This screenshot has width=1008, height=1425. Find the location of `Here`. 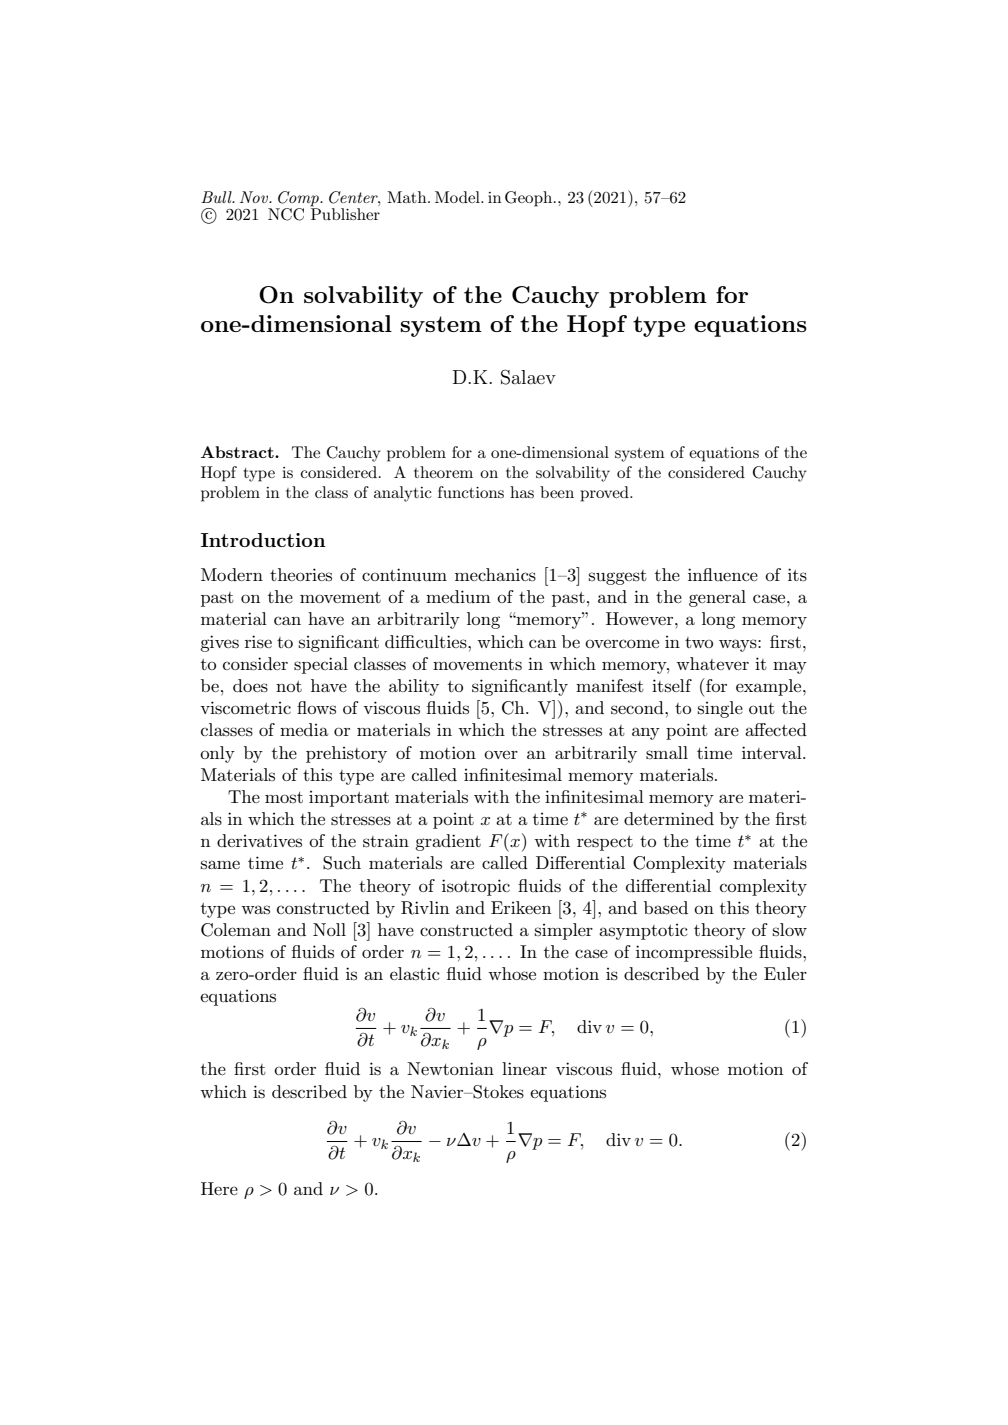

Here is located at coordinates (219, 1188).
